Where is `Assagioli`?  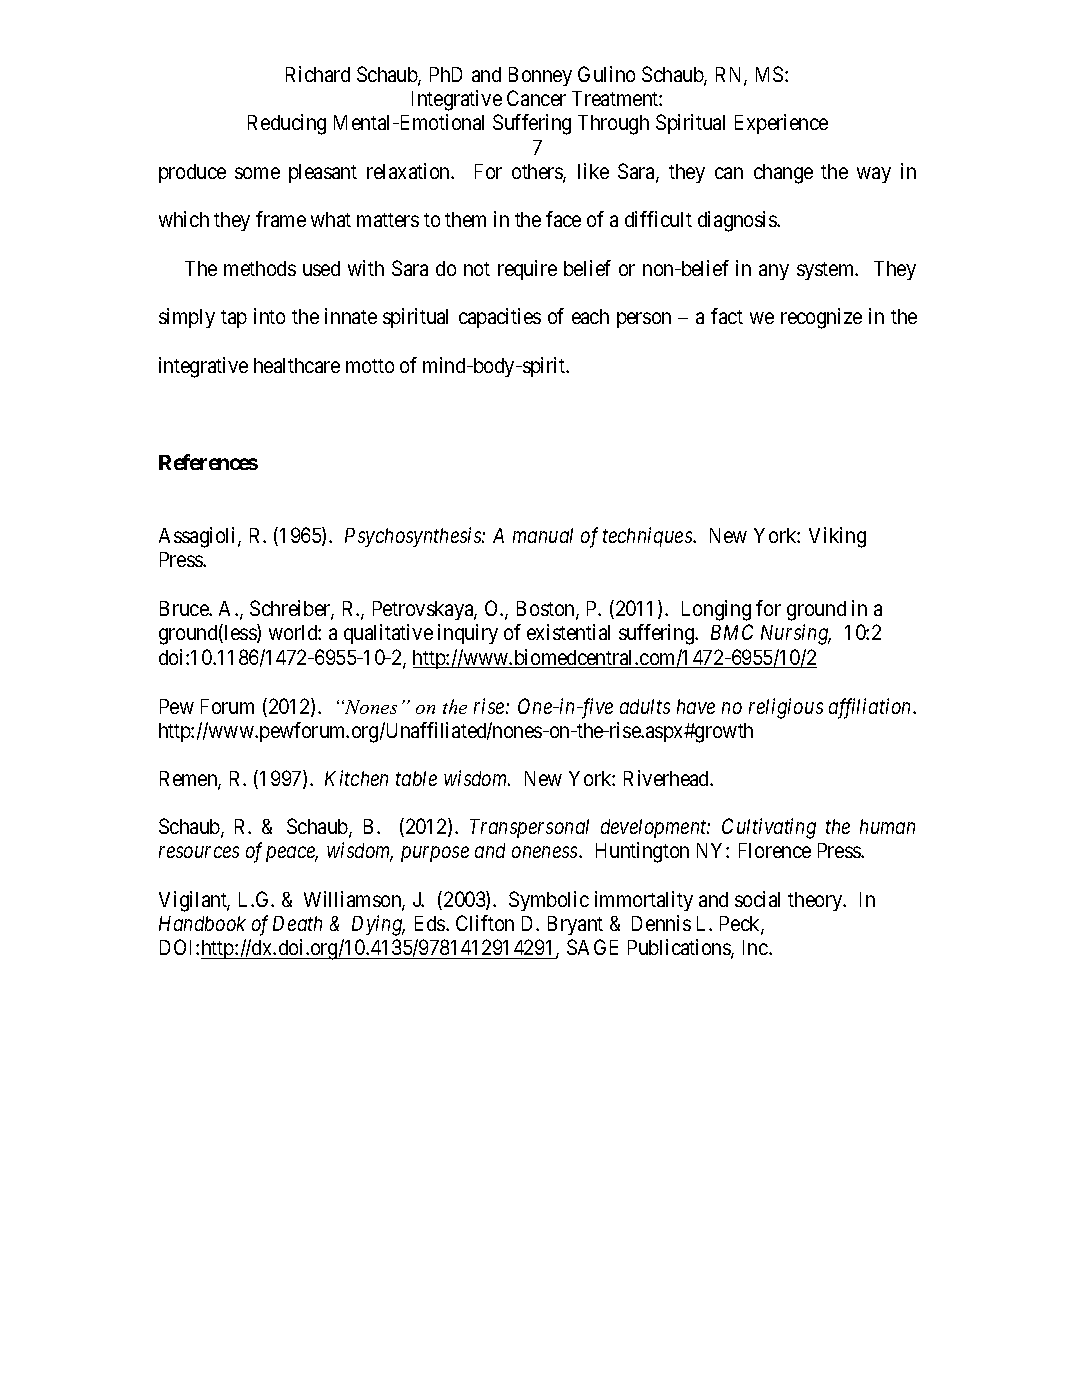 Assagioli is located at coordinates (199, 537).
